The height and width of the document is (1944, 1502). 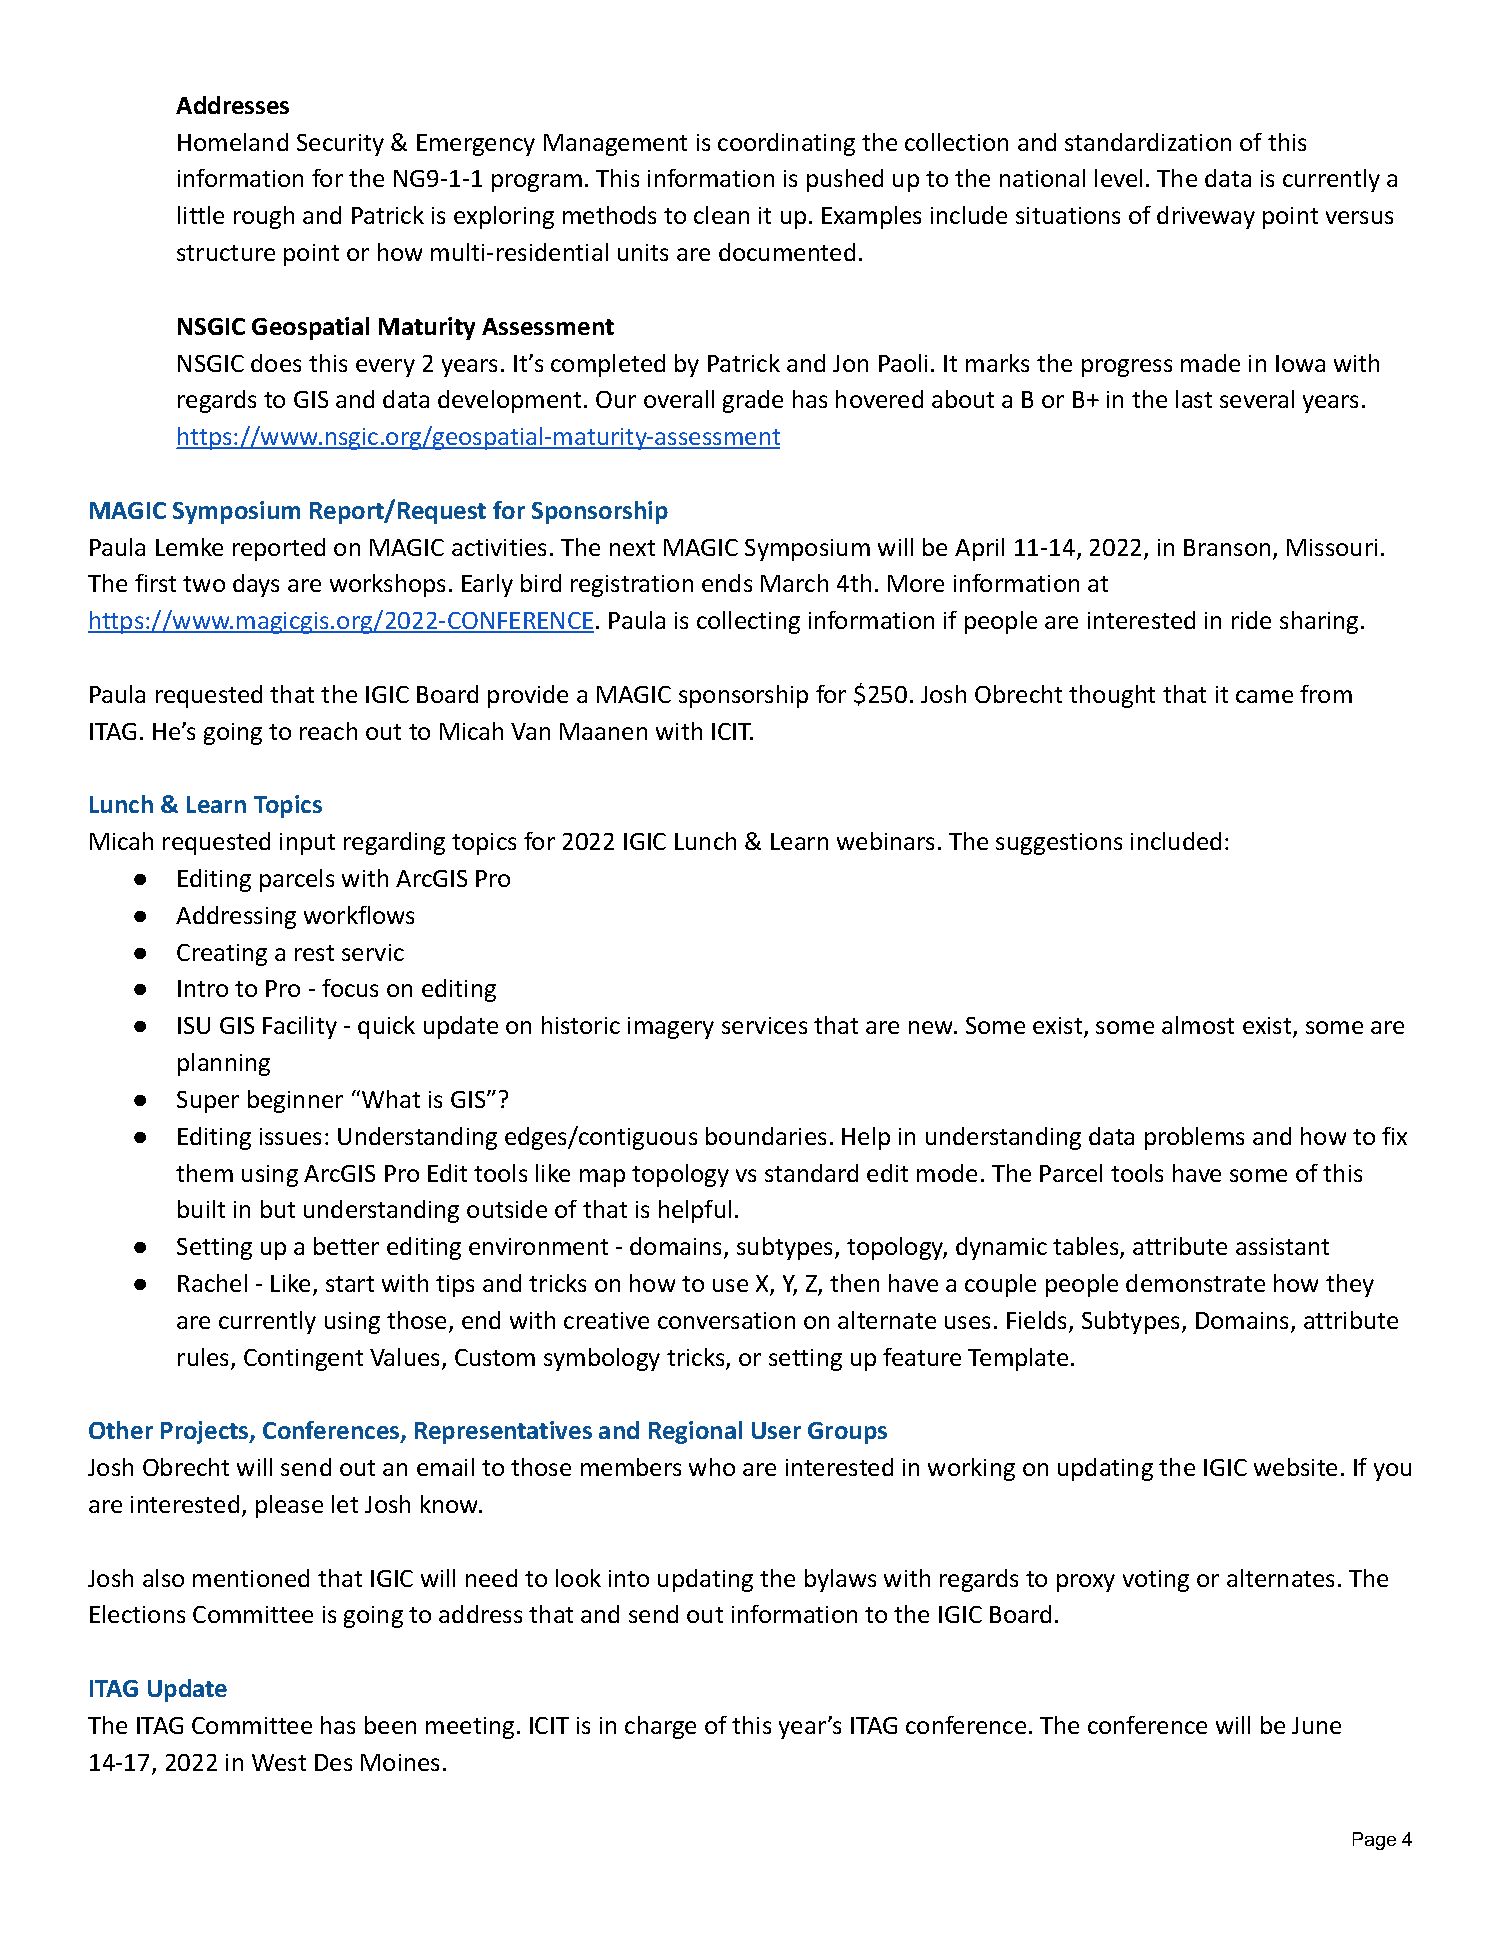 I want to click on driveway, so click(x=1206, y=217).
